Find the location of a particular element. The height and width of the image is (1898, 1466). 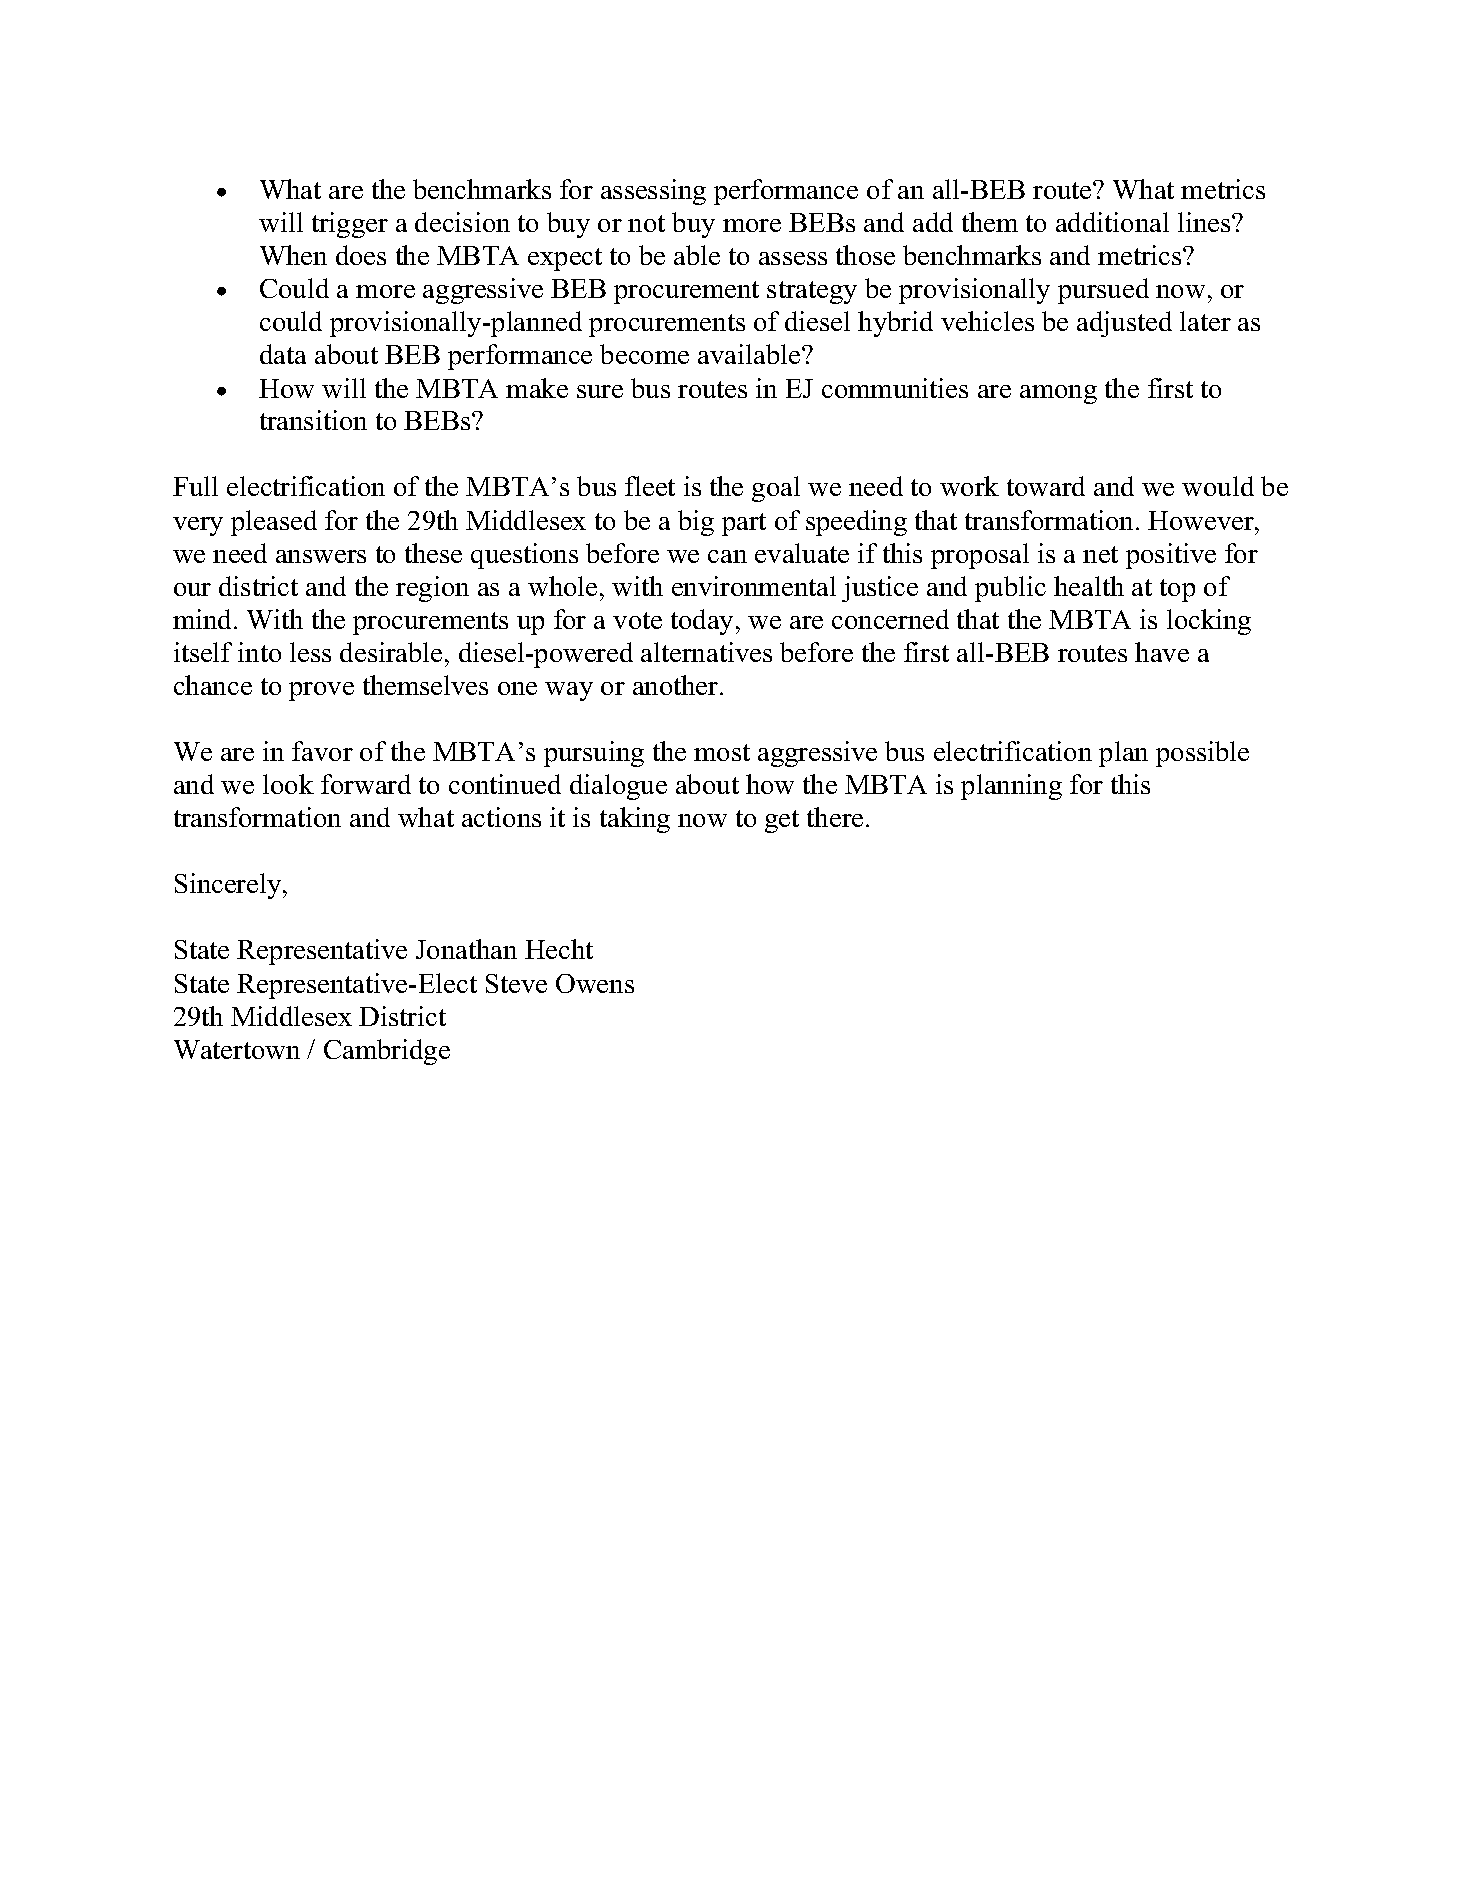

today is located at coordinates (704, 622).
